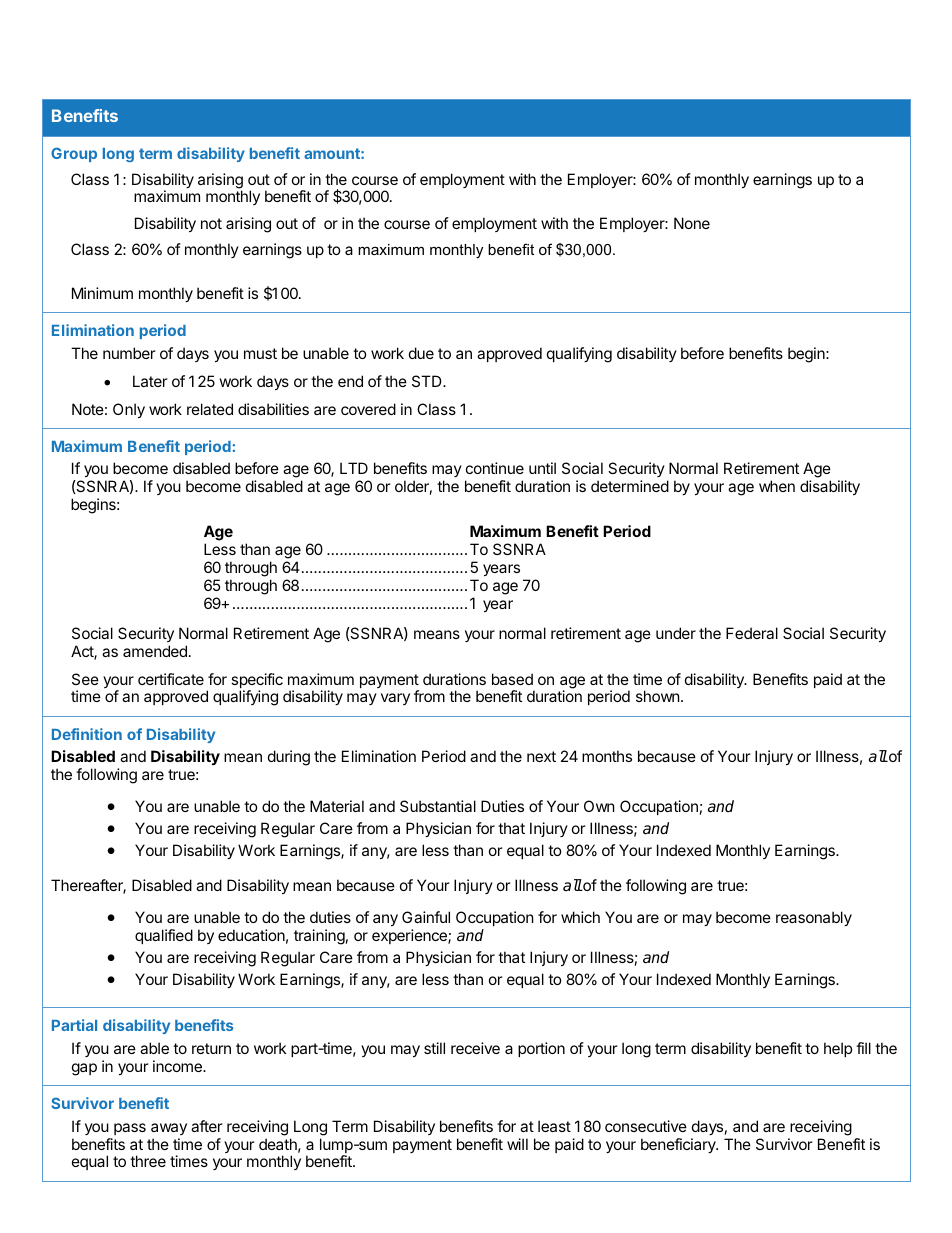 This screenshot has height=1233, width=952. Describe the element at coordinates (74, 154) in the screenshot. I see `Group` at that location.
